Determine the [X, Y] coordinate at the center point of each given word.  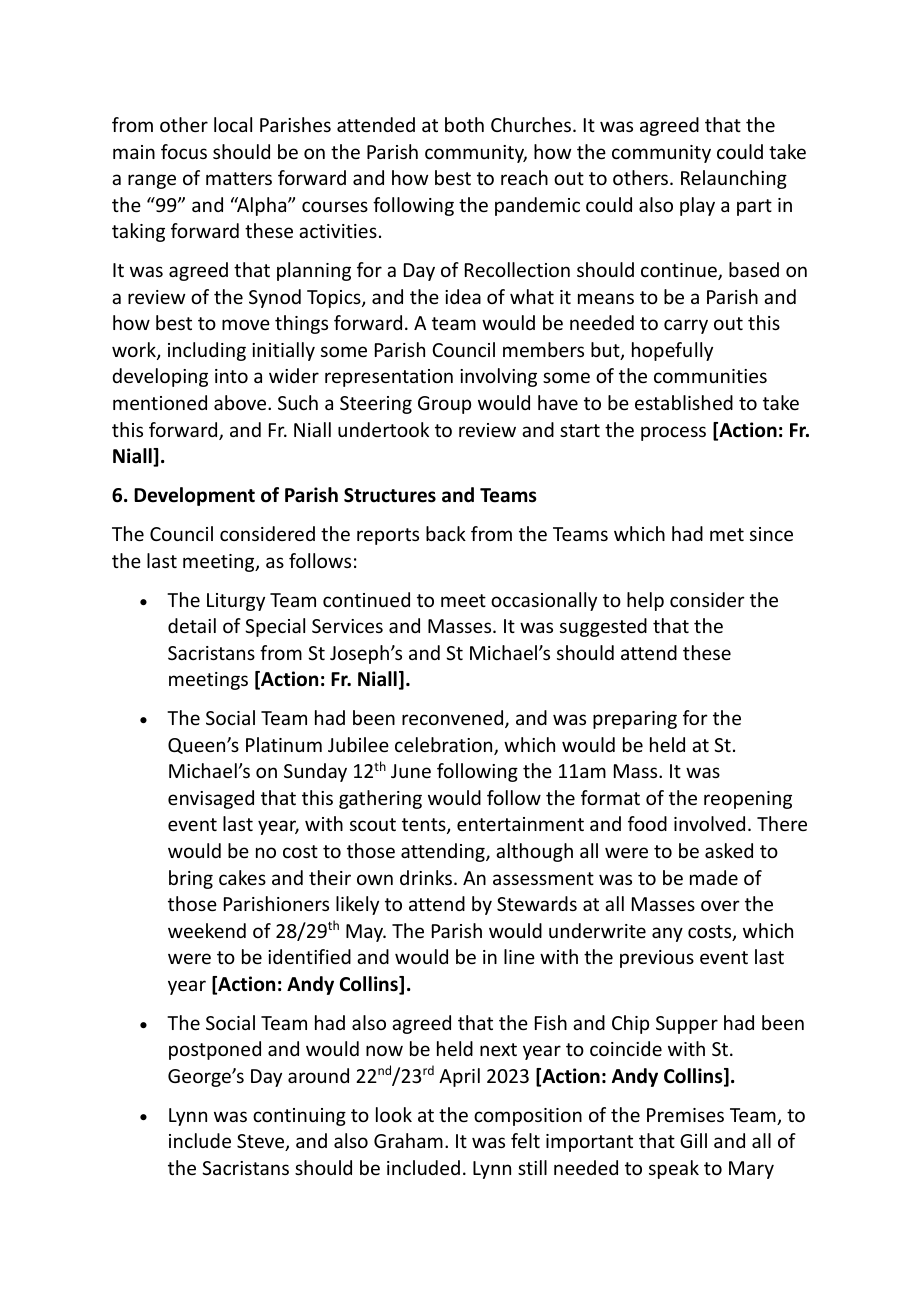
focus [184, 151]
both [464, 124]
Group [444, 405]
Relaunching [734, 179]
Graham [408, 1140]
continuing [299, 1117]
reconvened [454, 719]
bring [191, 879]
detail [192, 625]
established [684, 402]
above [241, 402]
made [714, 877]
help [645, 601]
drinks [427, 877]
